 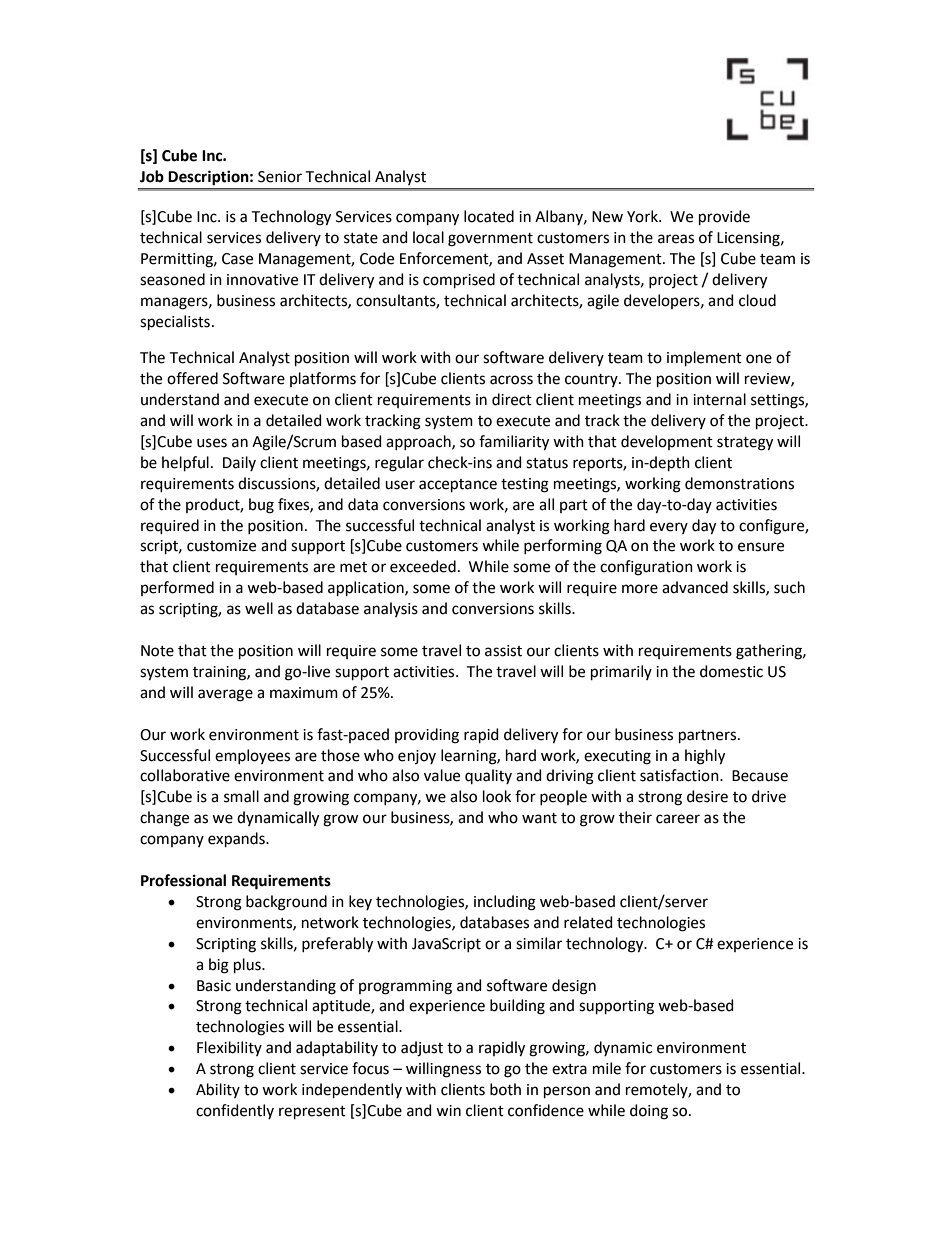 What do you see at coordinates (489, 216) in the screenshot?
I see `located` at bounding box center [489, 216].
